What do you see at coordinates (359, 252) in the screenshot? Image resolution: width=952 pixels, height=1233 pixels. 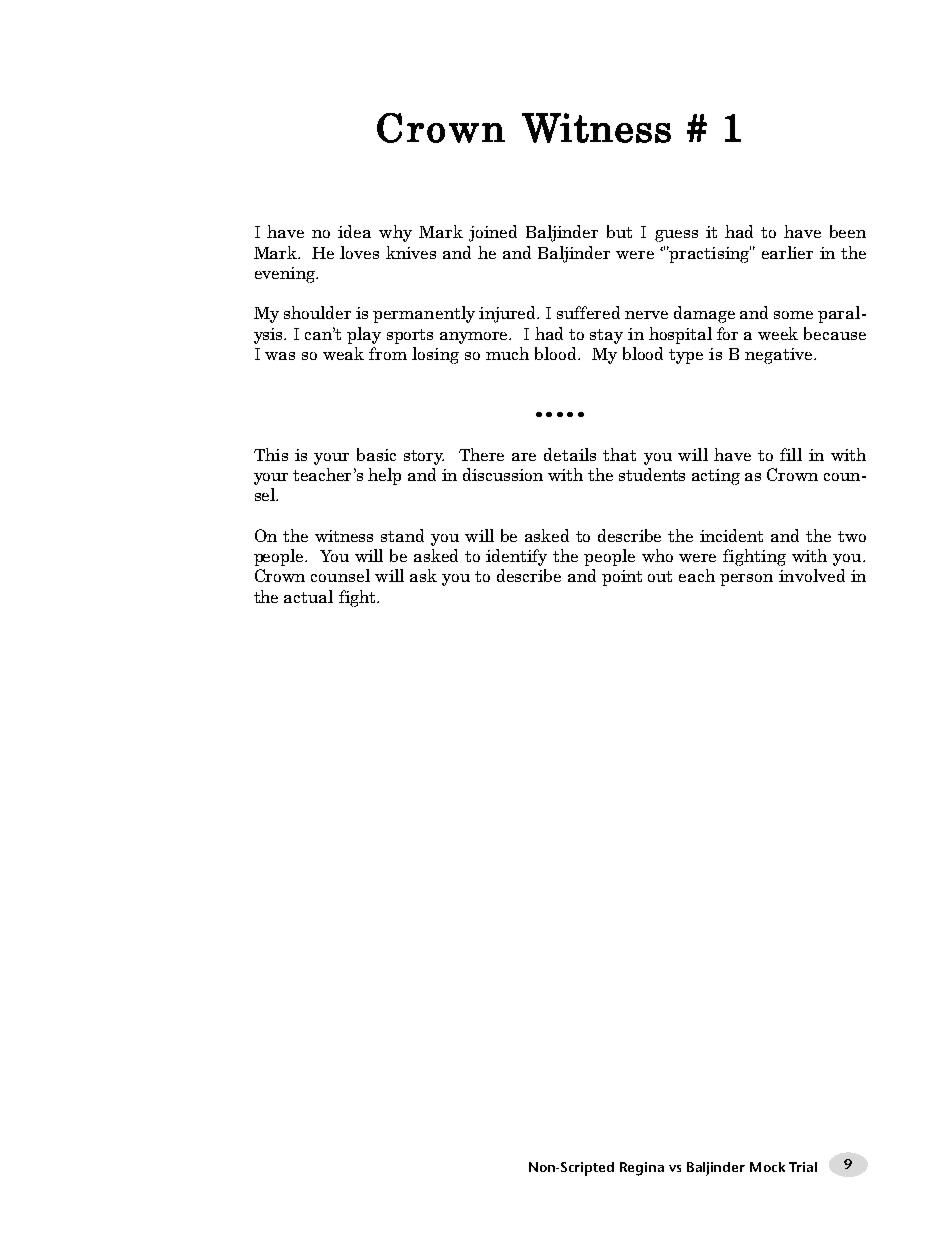 I see `loves` at bounding box center [359, 252].
